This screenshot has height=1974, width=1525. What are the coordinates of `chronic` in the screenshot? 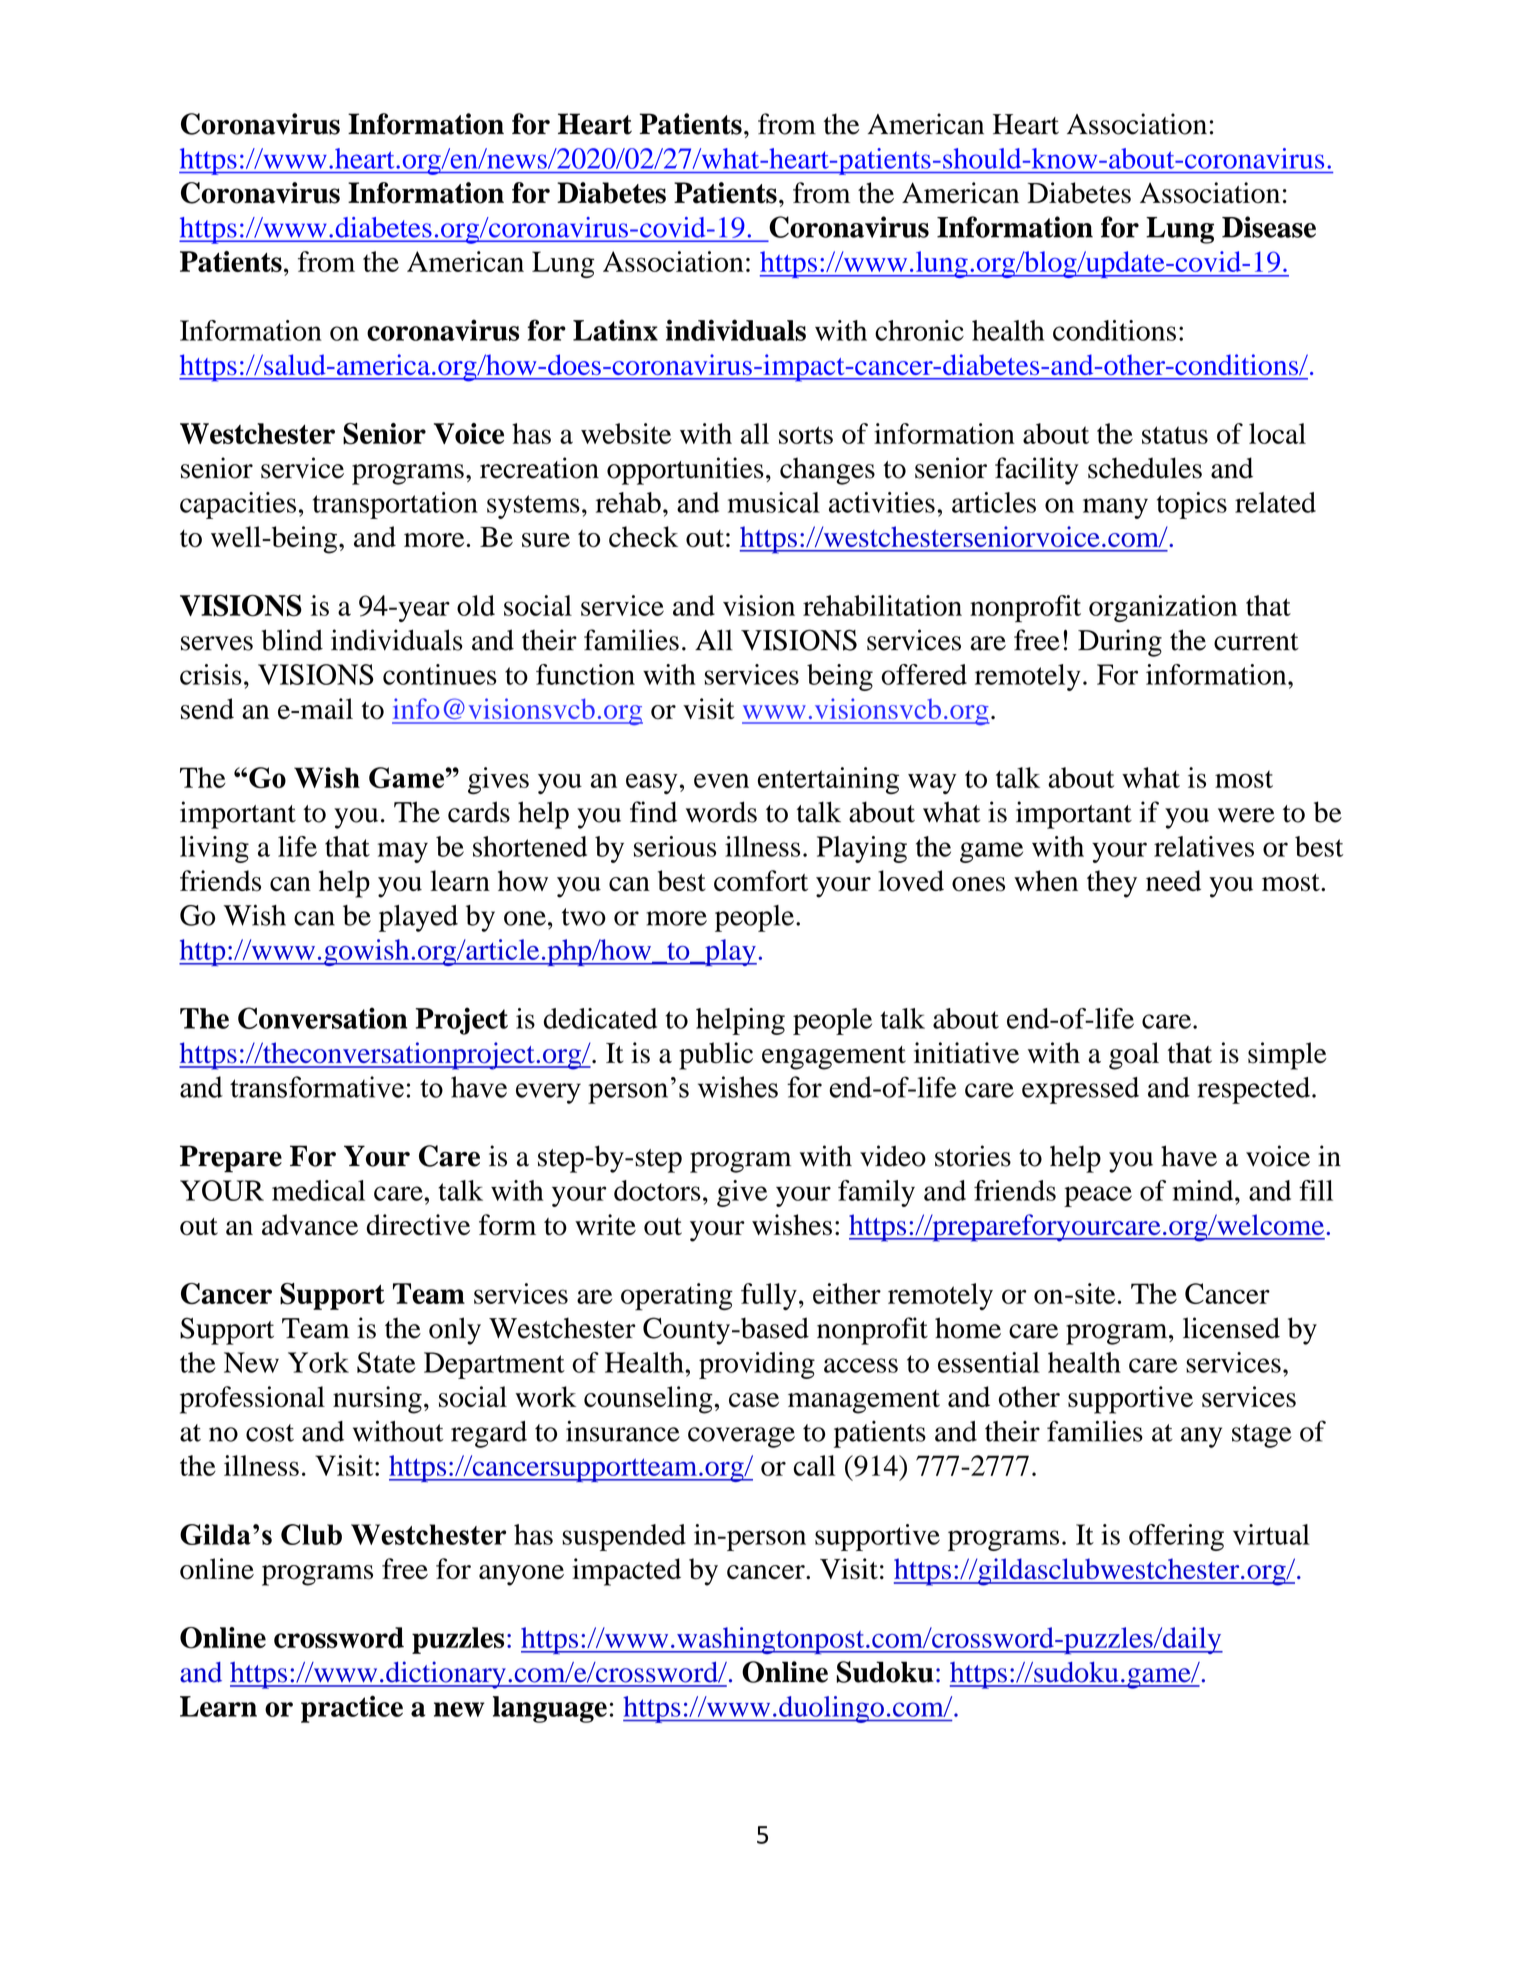 It's located at (919, 330).
